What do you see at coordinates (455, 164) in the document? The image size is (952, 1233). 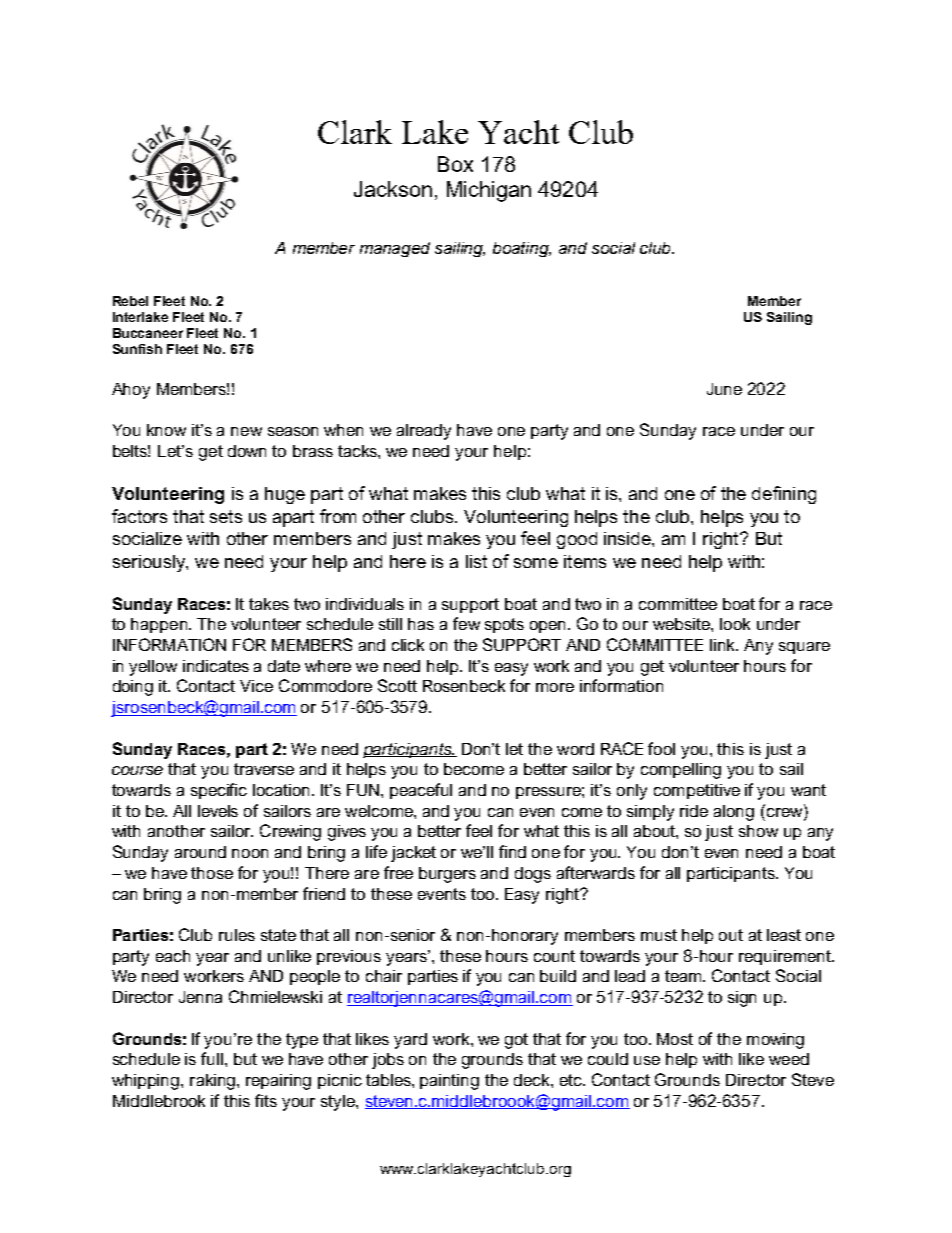 I see `Box` at bounding box center [455, 164].
